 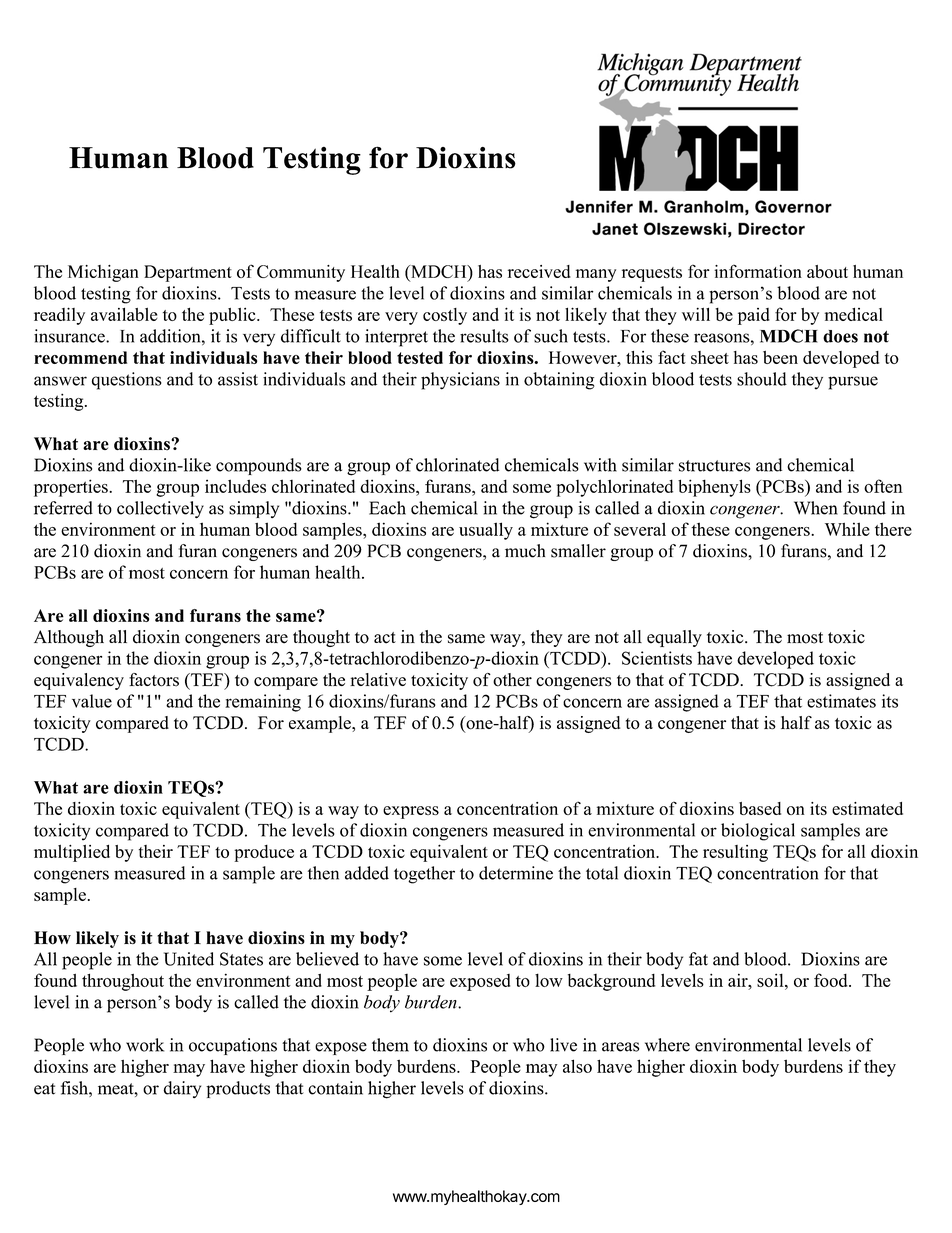 What do you see at coordinates (445, 316) in the image?
I see `costly` at bounding box center [445, 316].
